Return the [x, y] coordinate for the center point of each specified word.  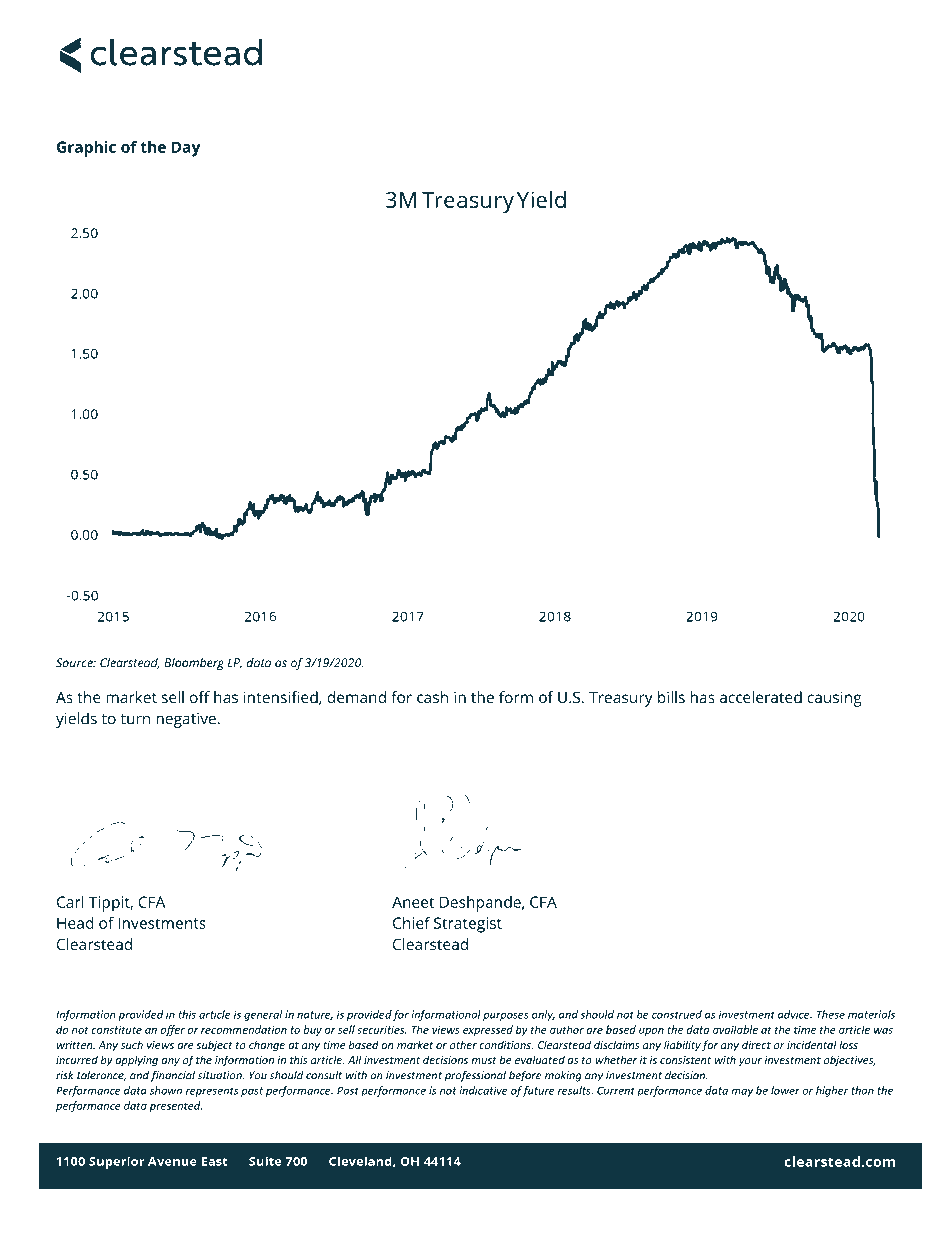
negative [186, 720]
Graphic [86, 149]
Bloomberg [194, 664]
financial [173, 1076]
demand [356, 697]
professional [475, 1076]
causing [834, 699]
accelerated [761, 697]
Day [186, 149]
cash [432, 697]
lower [785, 1090]
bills [671, 697]
